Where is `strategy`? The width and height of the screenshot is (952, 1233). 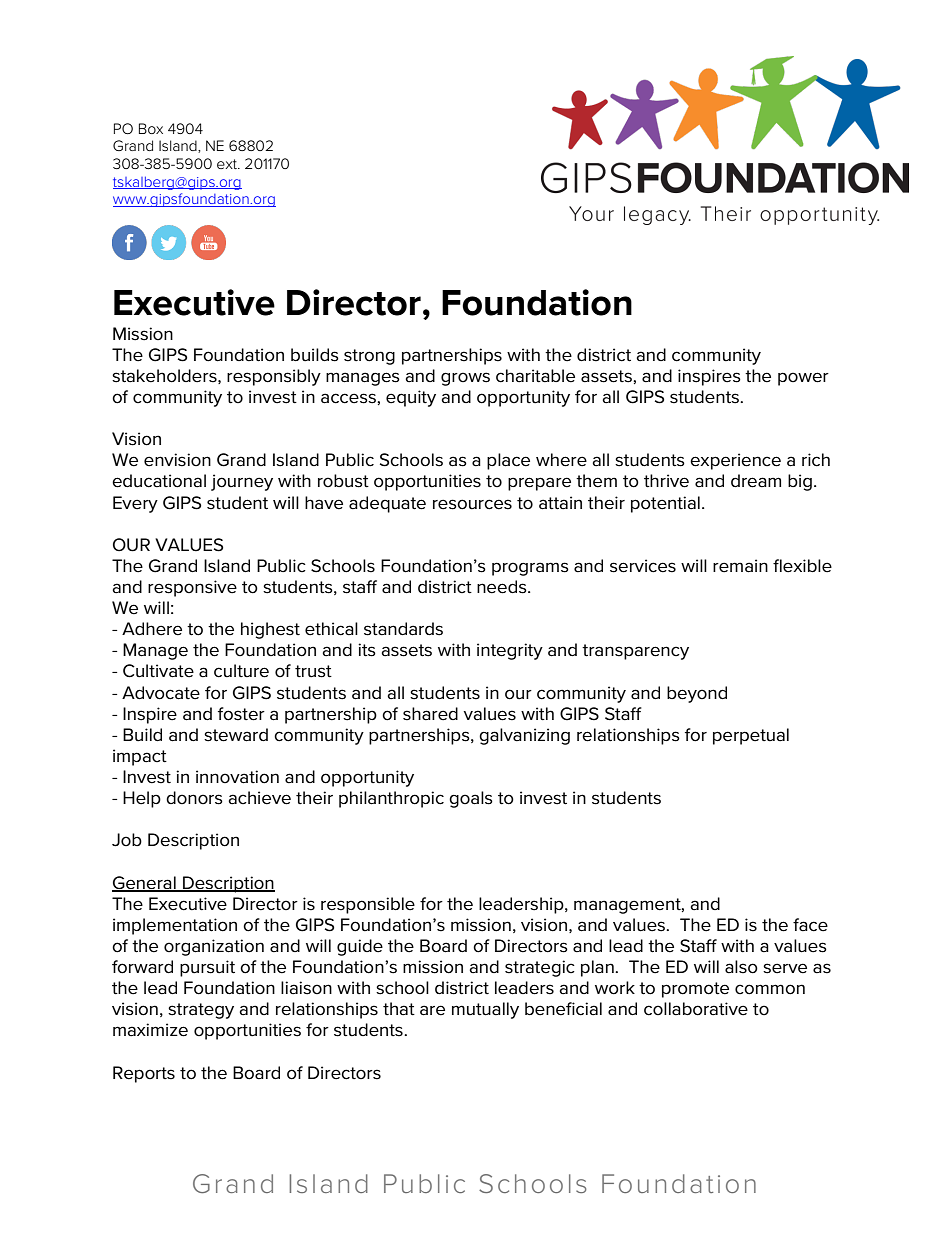 strategy is located at coordinates (201, 1011).
